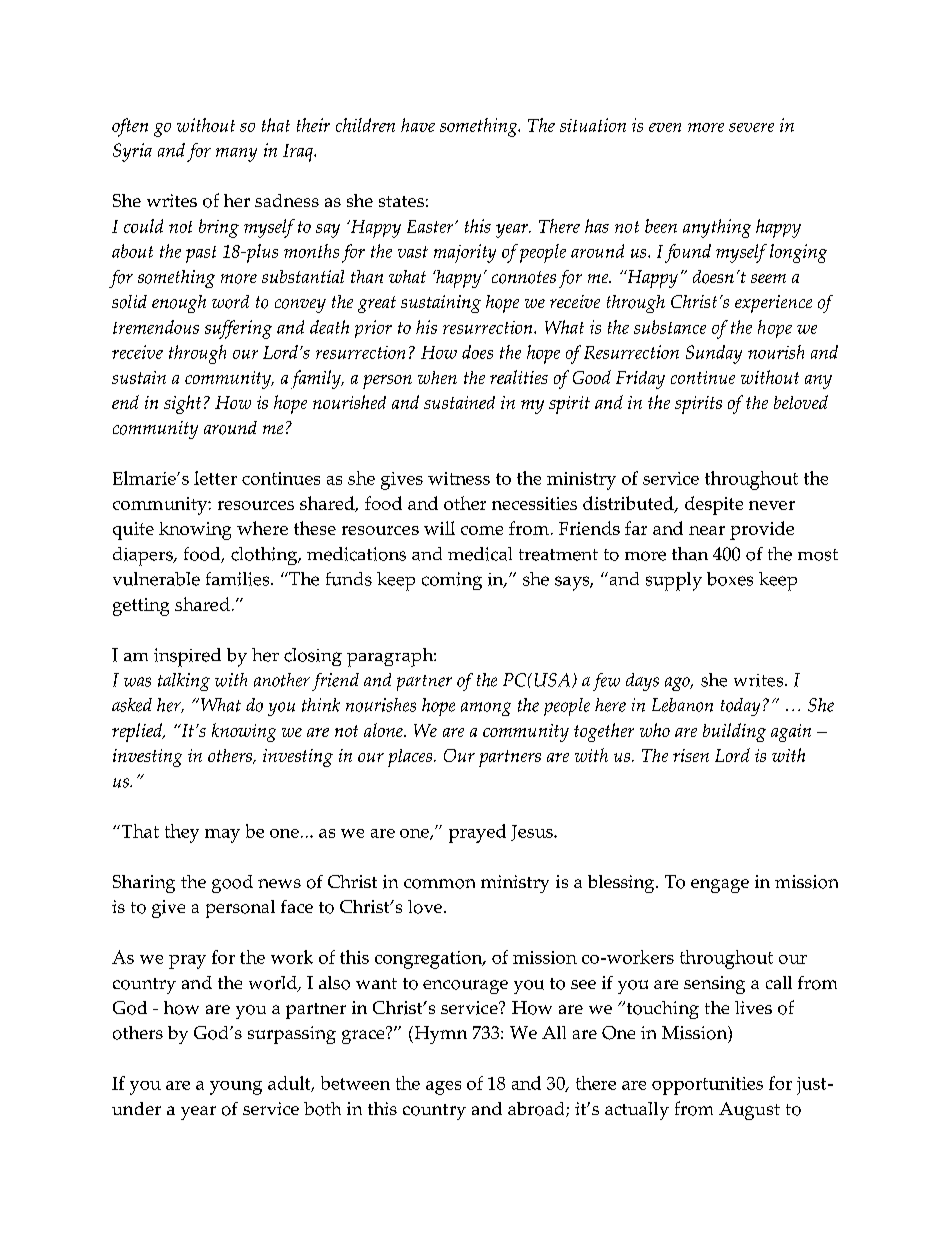 The width and height of the screenshot is (952, 1233). What do you see at coordinates (751, 127) in the screenshot?
I see `severe` at bounding box center [751, 127].
